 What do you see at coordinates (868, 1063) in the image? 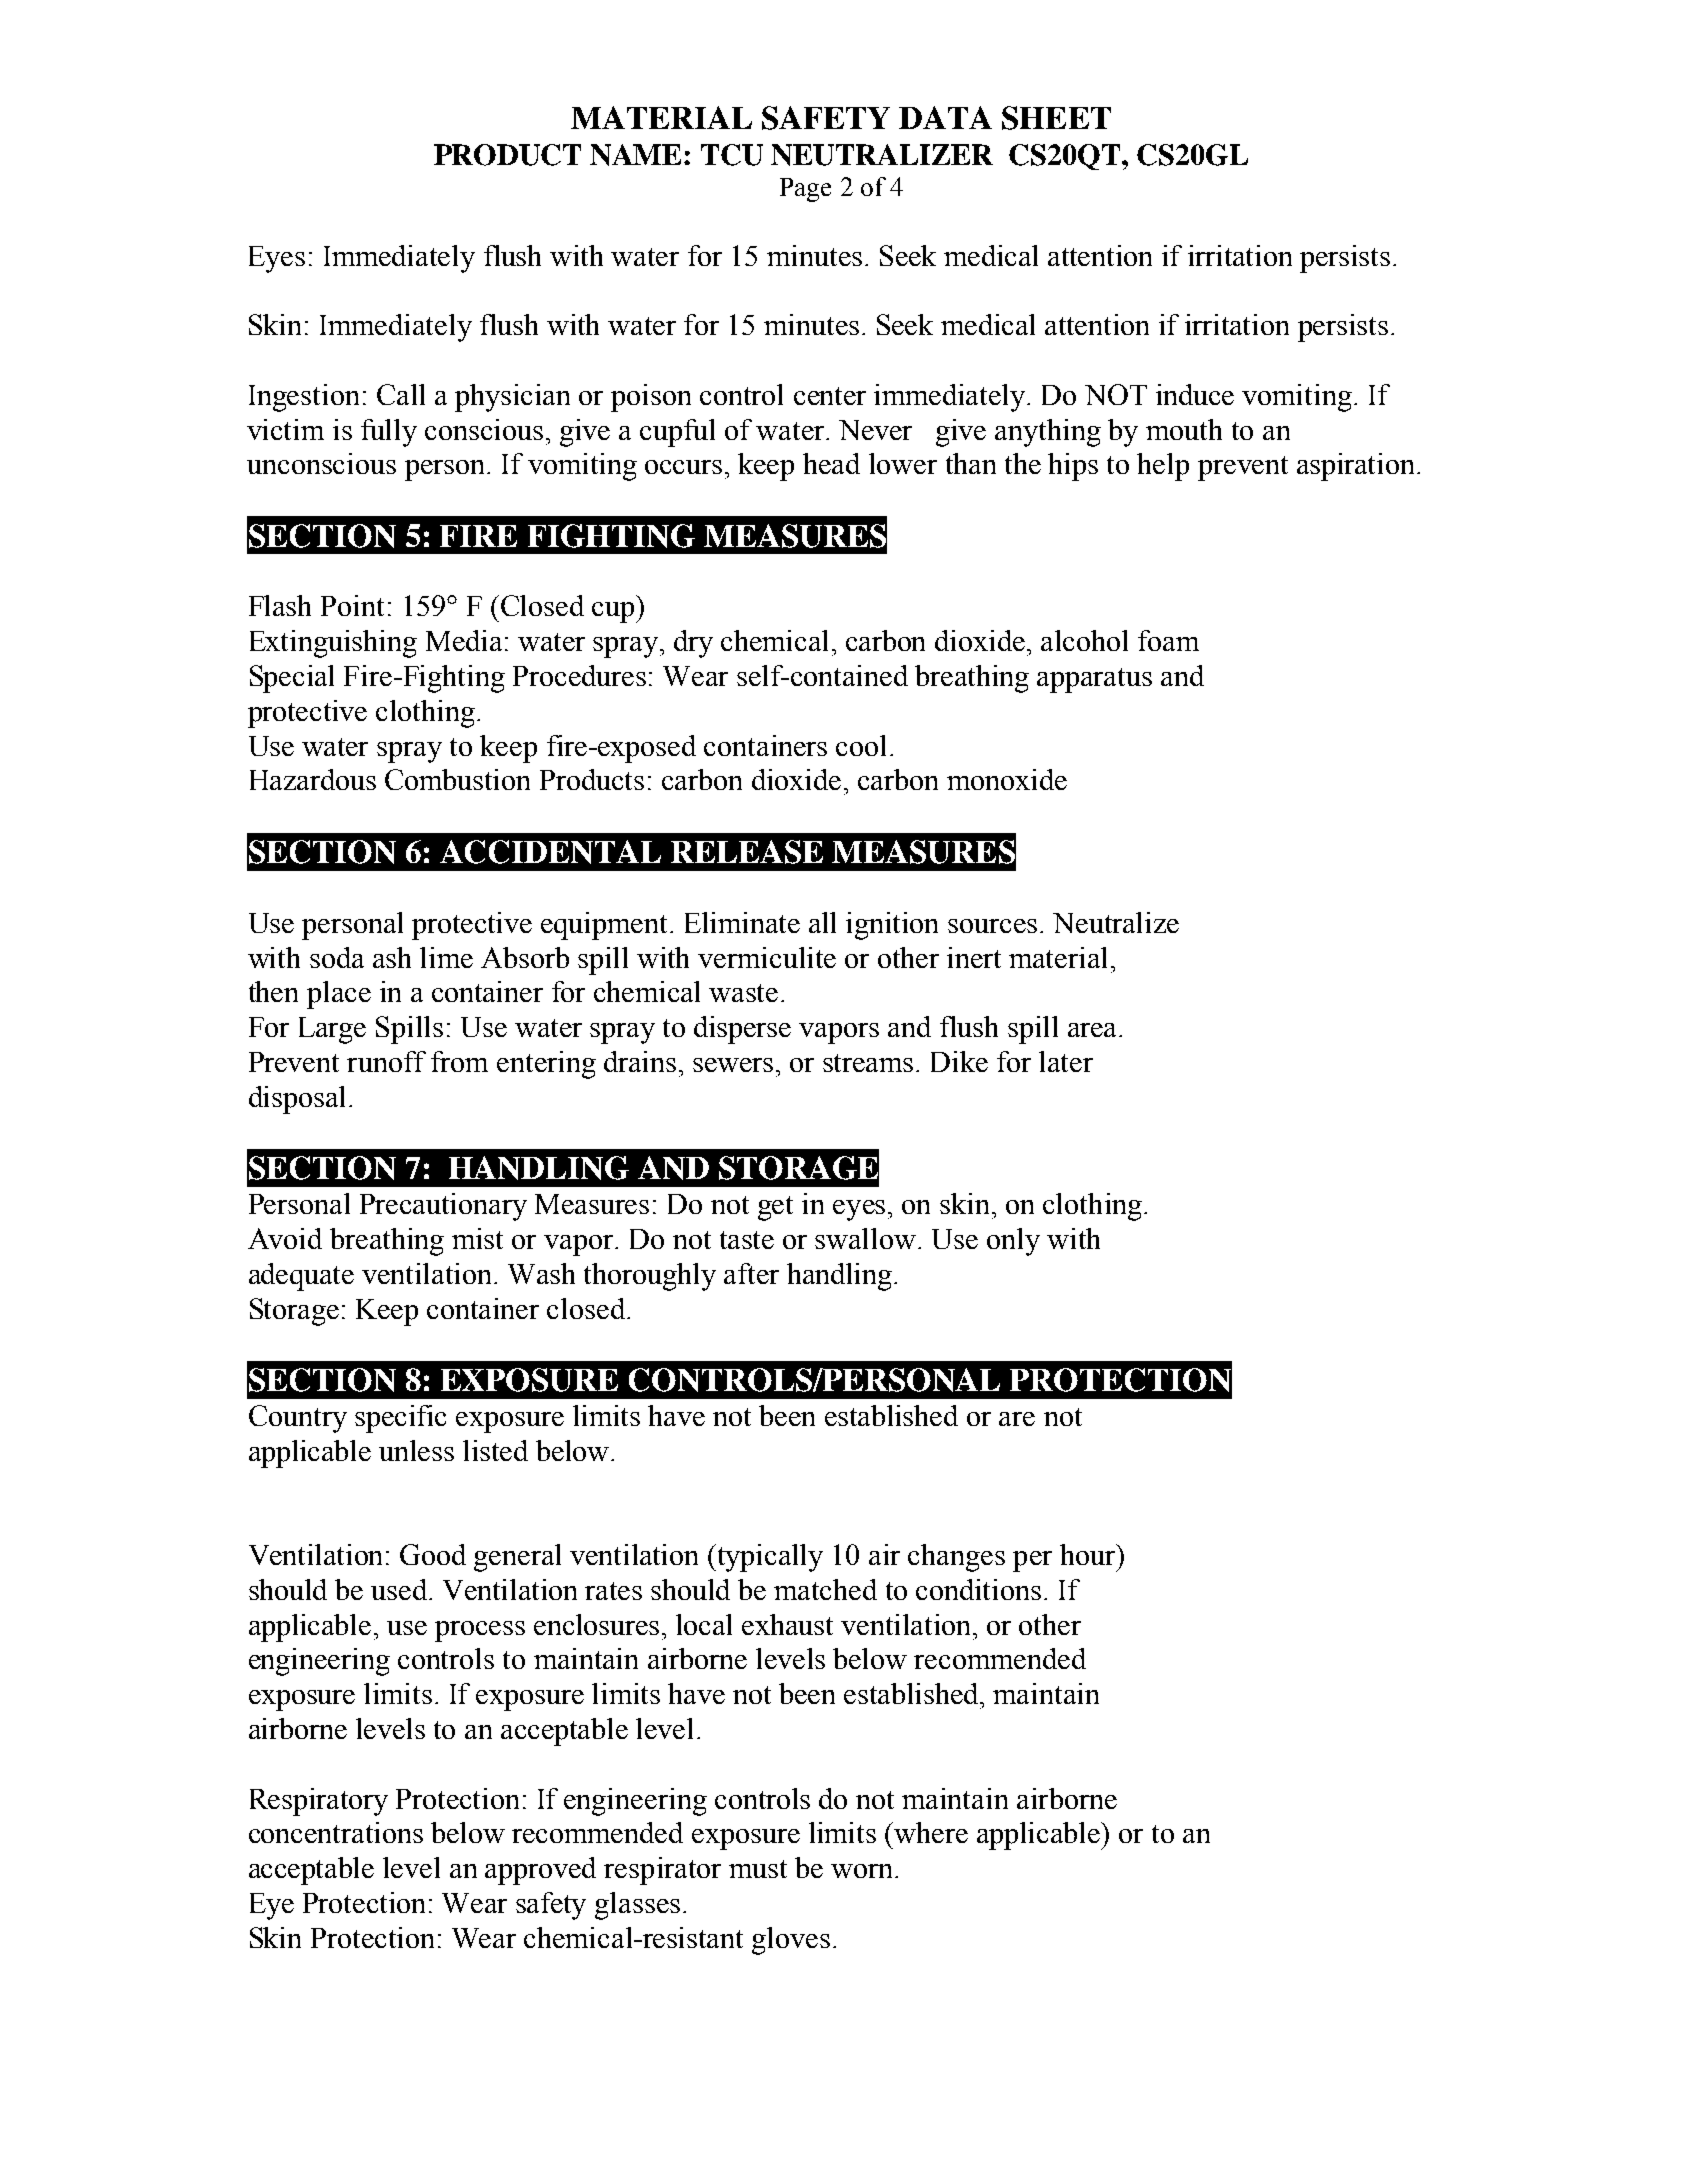
I see `streams` at bounding box center [868, 1063].
